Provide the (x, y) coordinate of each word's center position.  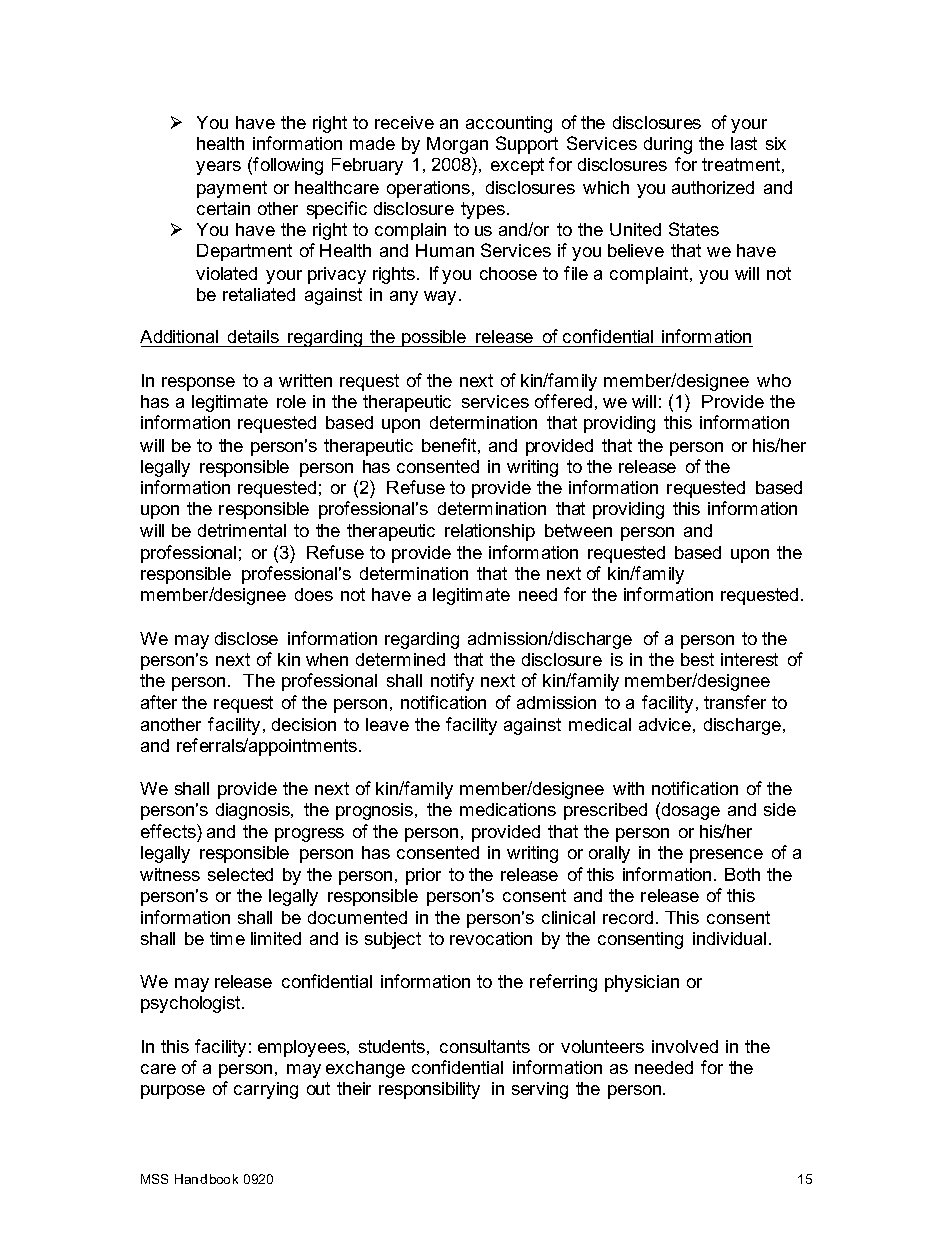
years (218, 168)
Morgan (457, 145)
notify (452, 682)
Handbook (206, 1179)
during (668, 145)
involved (685, 1046)
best (697, 659)
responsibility (429, 1090)
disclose (246, 638)
